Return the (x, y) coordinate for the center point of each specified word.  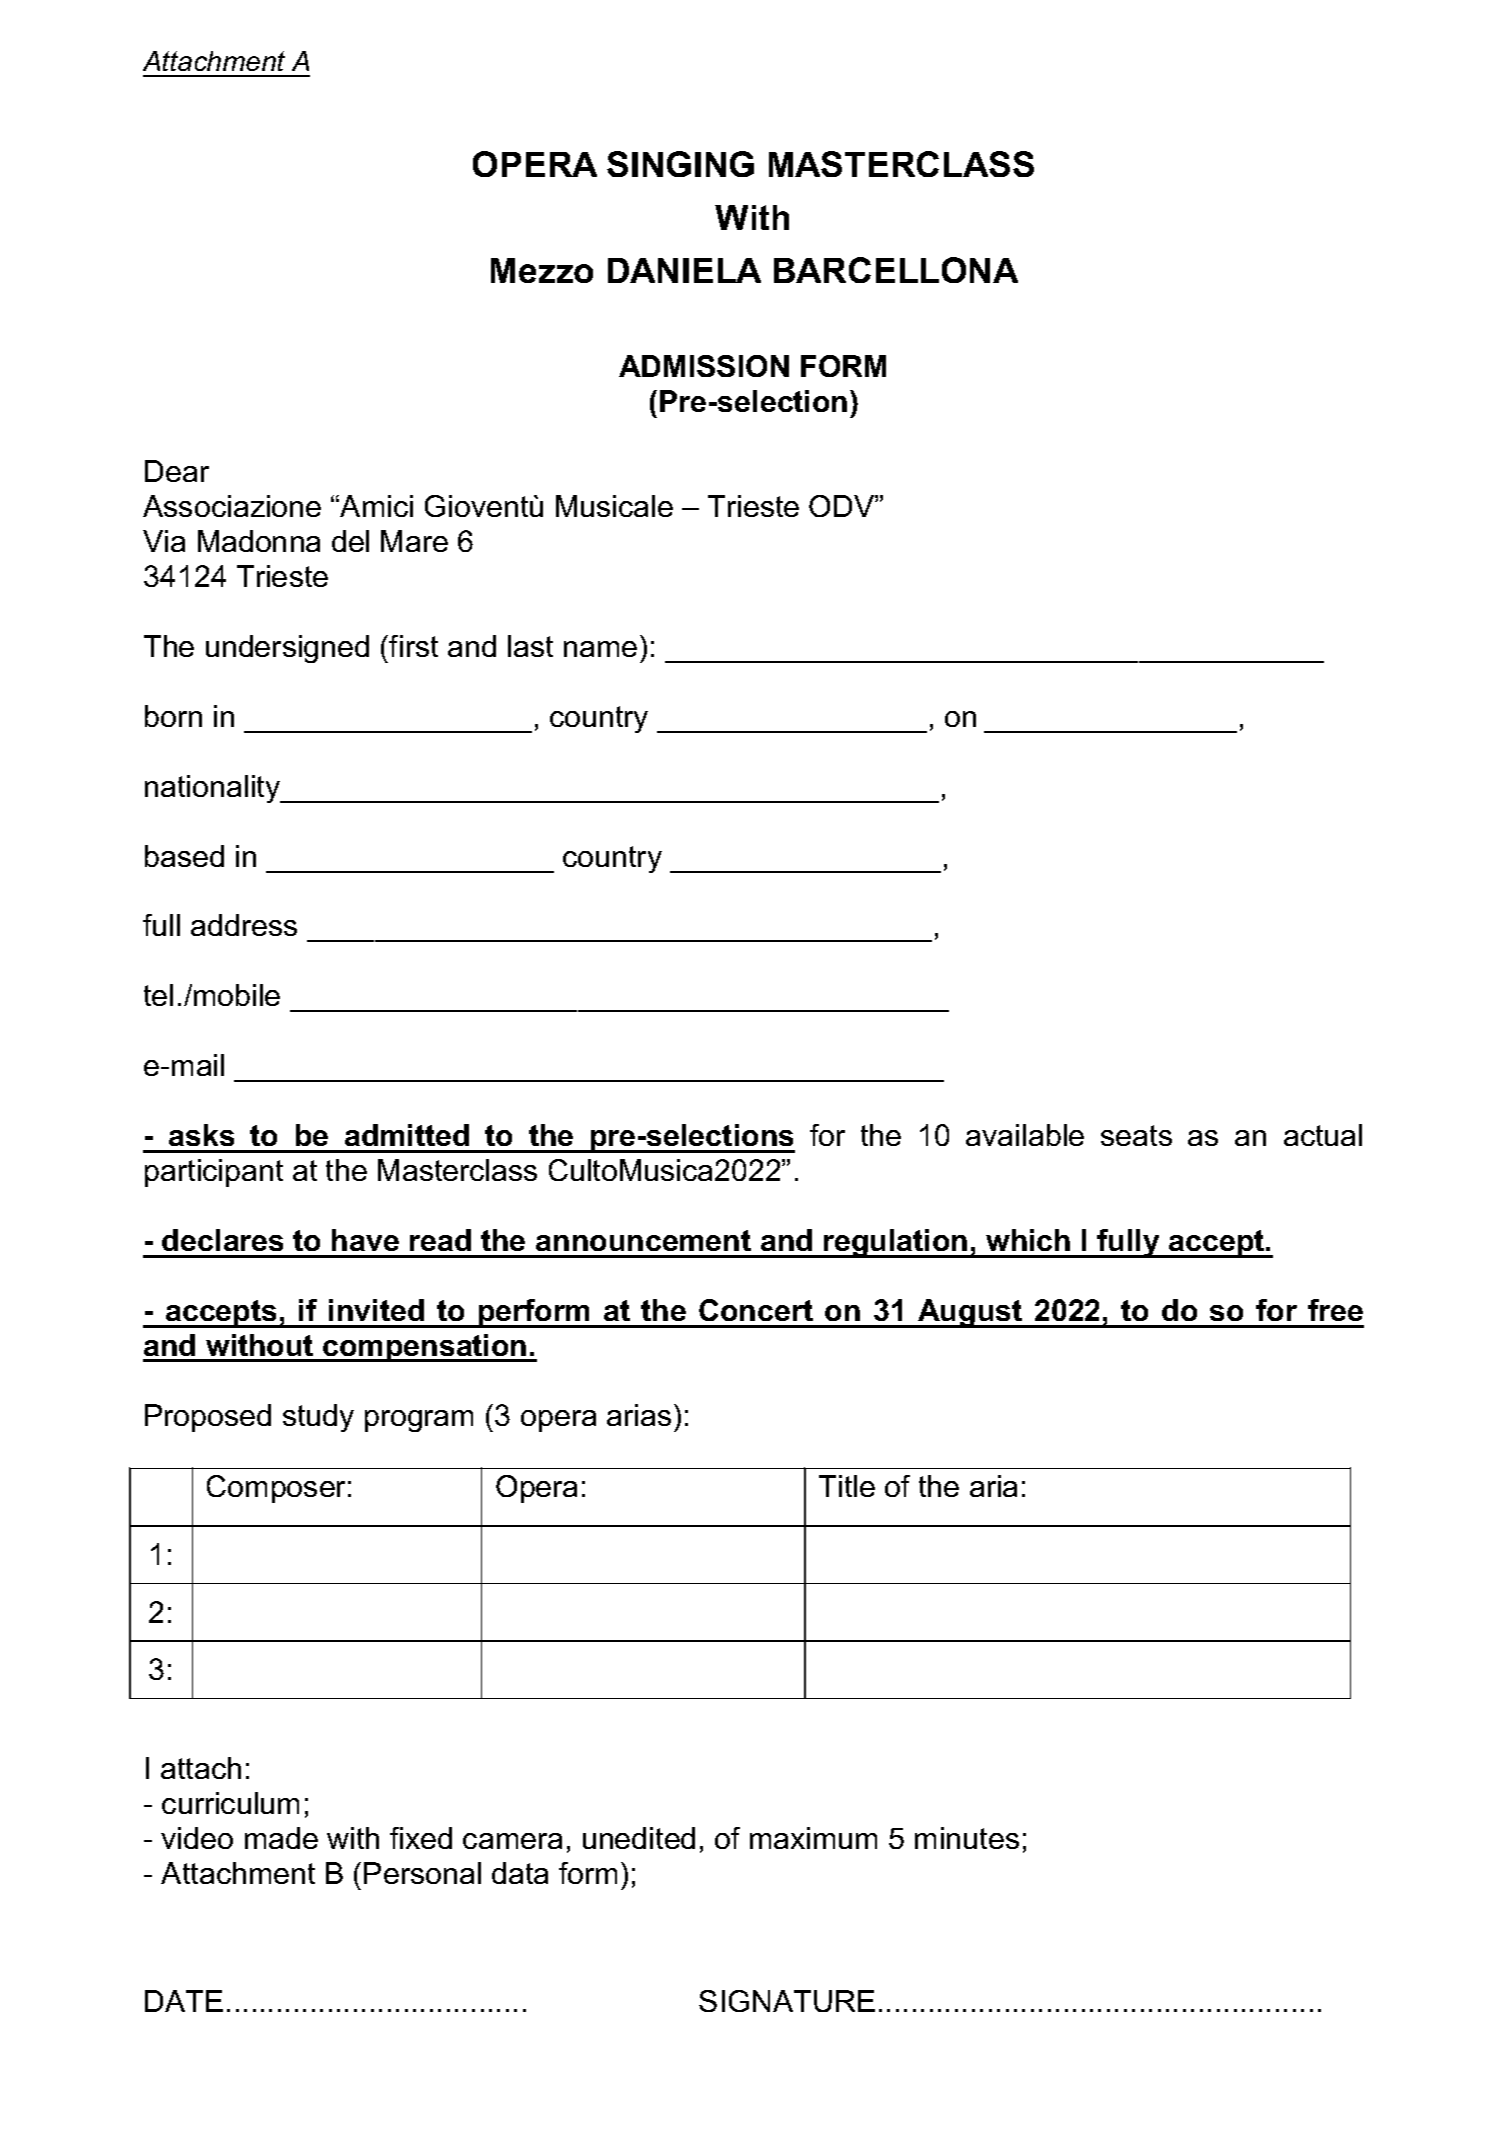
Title (847, 1486)
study (318, 1418)
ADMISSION (704, 366)
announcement (643, 1240)
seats (1136, 1135)
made (281, 1838)
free (1335, 1310)
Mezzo (542, 270)
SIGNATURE (787, 2001)
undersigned (287, 649)
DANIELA (684, 270)
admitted (407, 1135)
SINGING (680, 164)
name (600, 649)
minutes (967, 1838)
